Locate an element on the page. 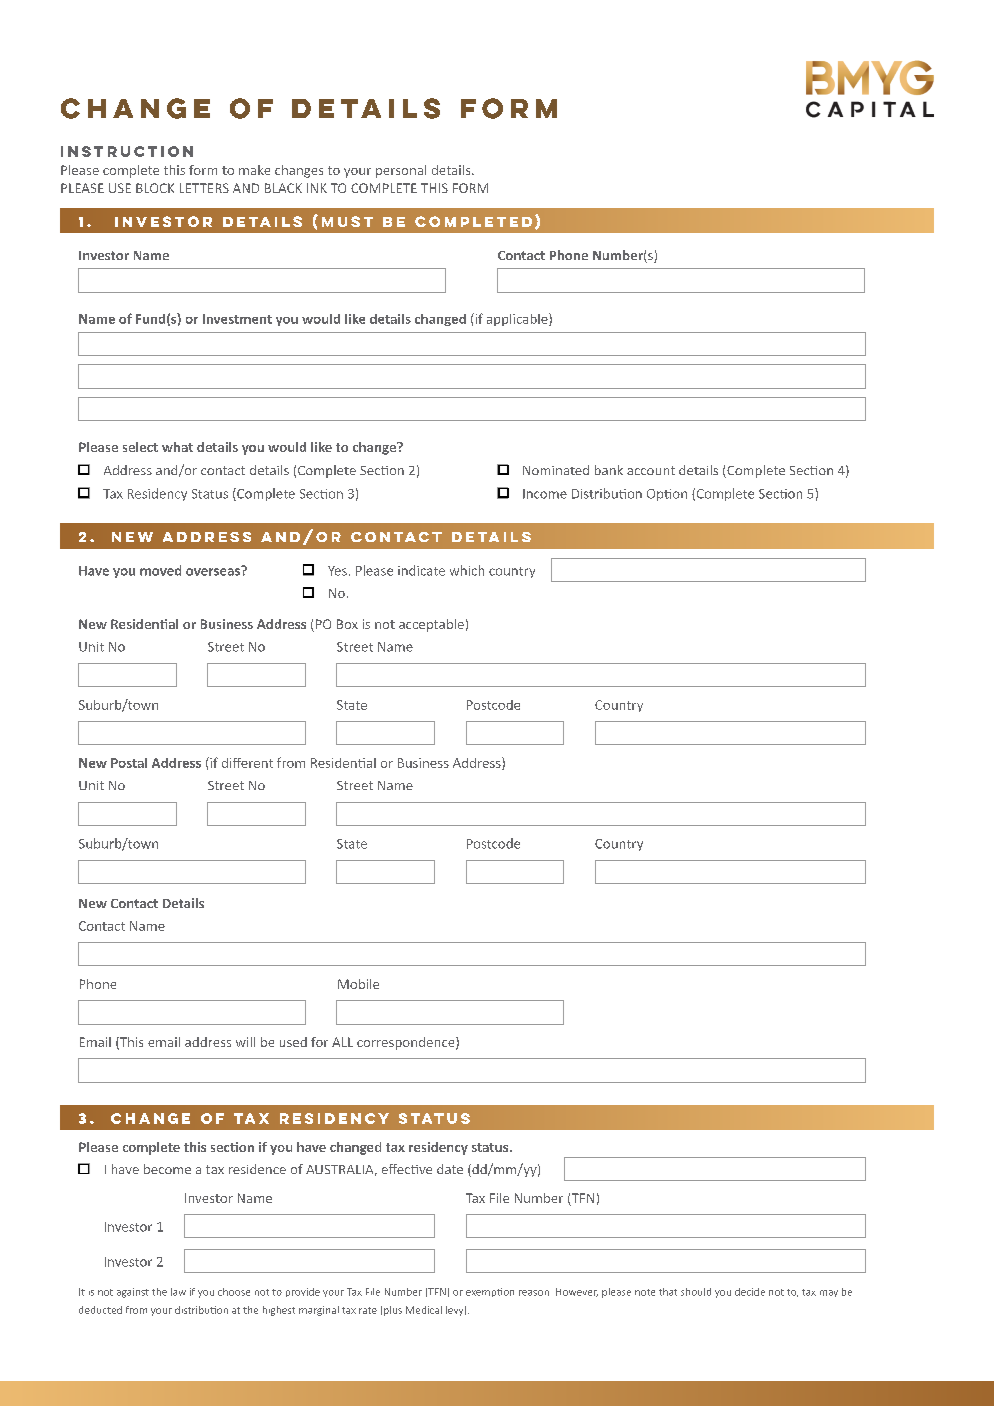 The width and height of the page is (994, 1406). what is located at coordinates (177, 447).
